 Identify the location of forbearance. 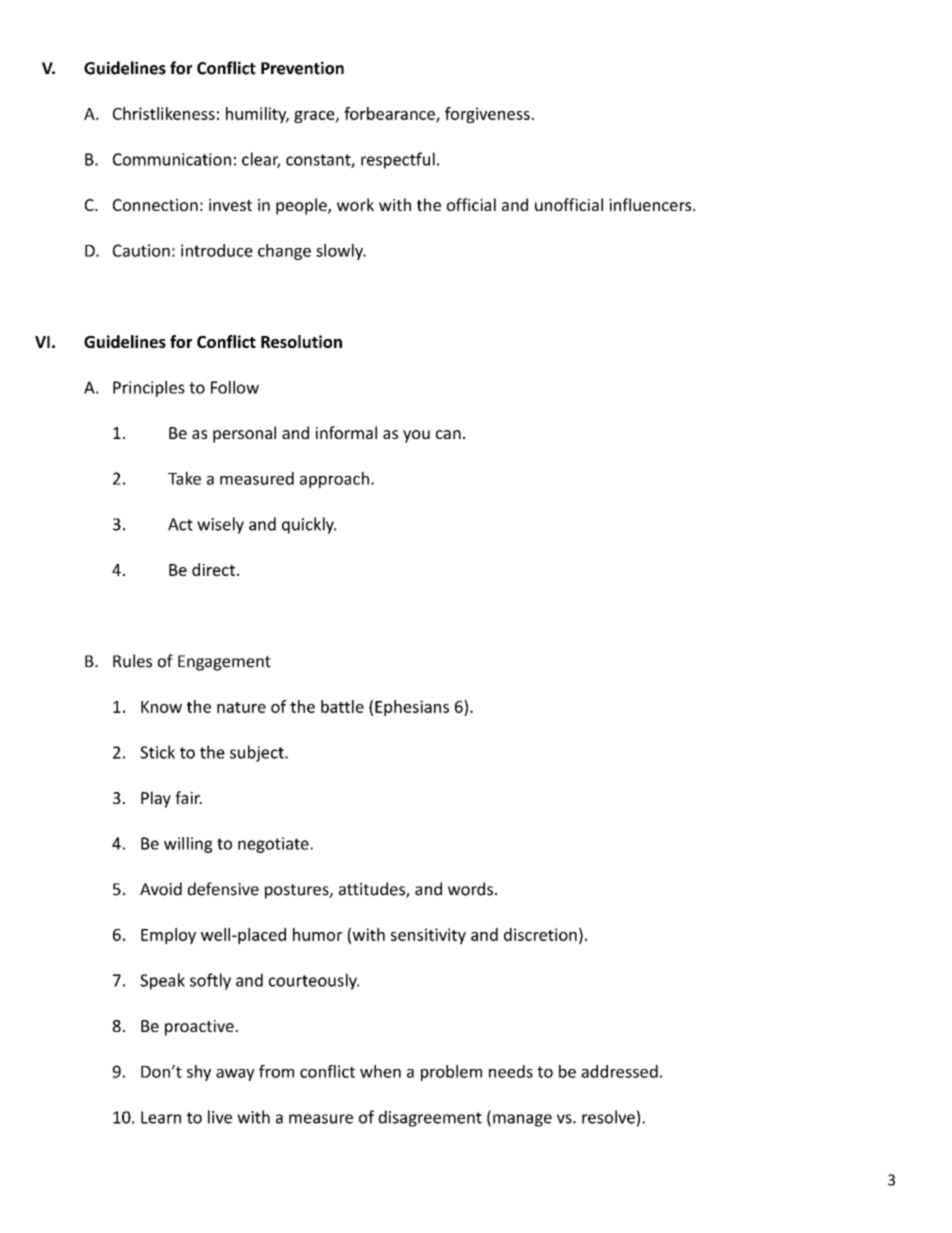
(390, 114).
